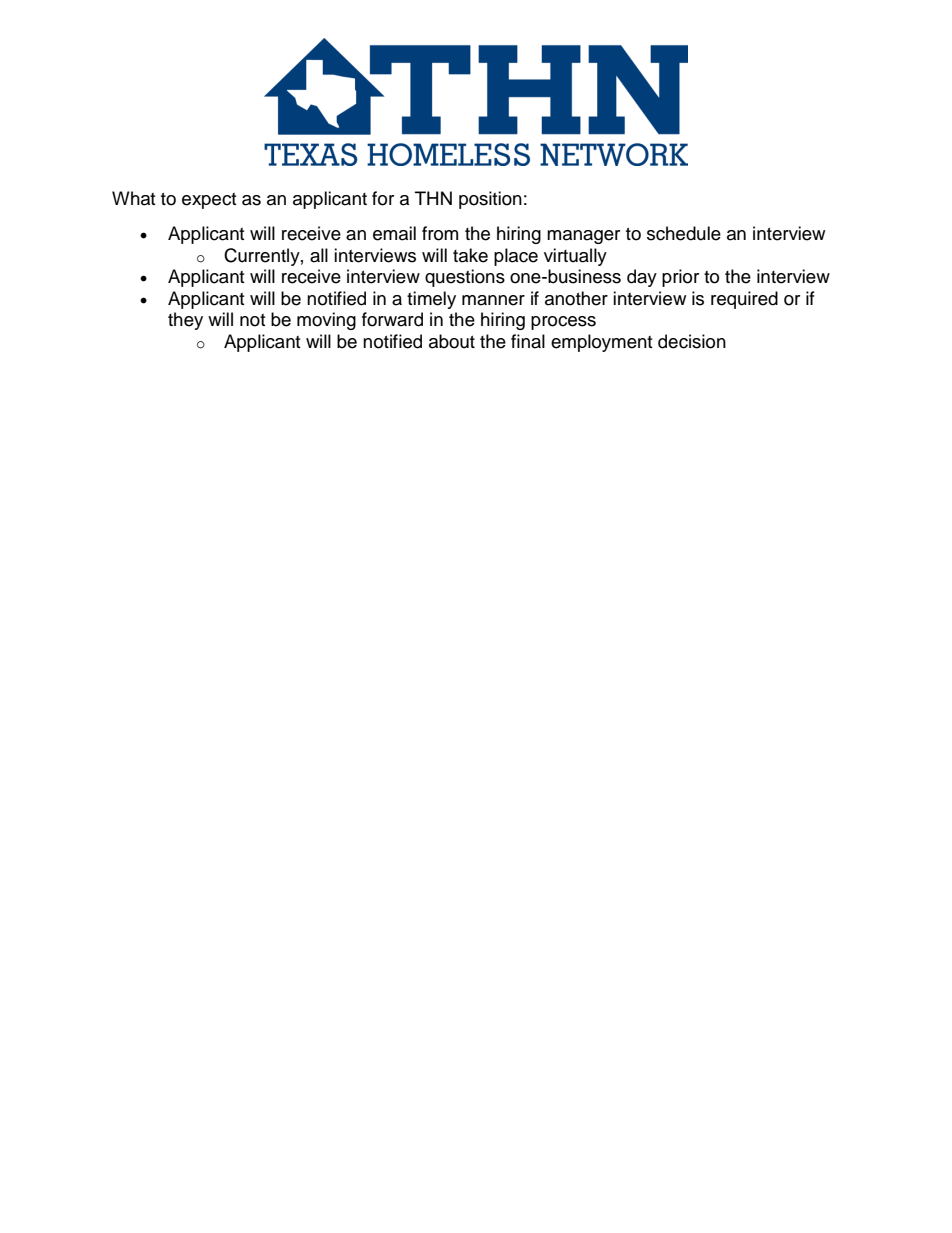 Image resolution: width=952 pixels, height=1233 pixels. Describe the element at coordinates (744, 300) in the image. I see `required` at that location.
